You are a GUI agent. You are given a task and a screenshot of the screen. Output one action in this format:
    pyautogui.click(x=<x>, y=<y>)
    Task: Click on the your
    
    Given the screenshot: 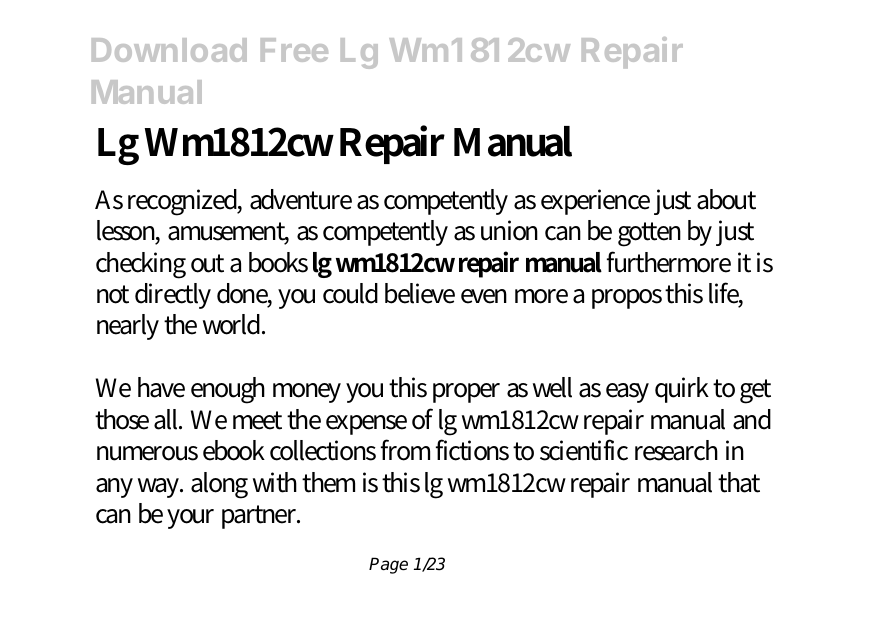 What is the action you would take?
    pyautogui.click(x=190, y=519)
